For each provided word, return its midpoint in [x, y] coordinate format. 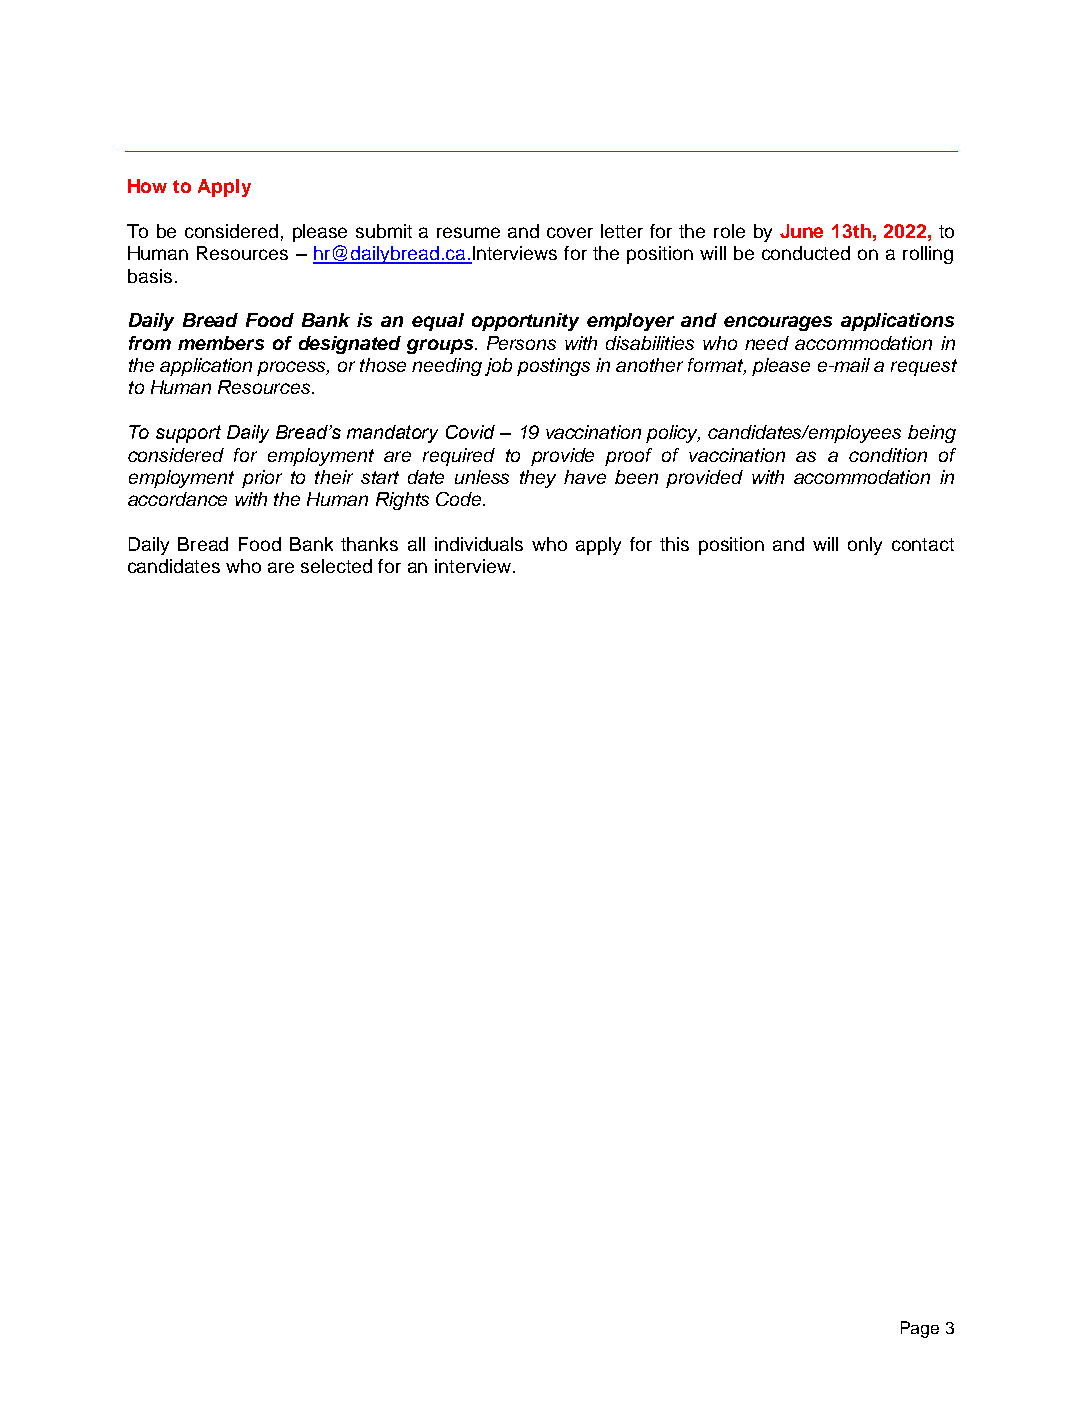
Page [920, 1329]
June [801, 231]
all [416, 544]
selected [336, 566]
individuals [479, 544]
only [865, 546]
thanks [369, 544]
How [147, 186]
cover [570, 232]
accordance [177, 499]
